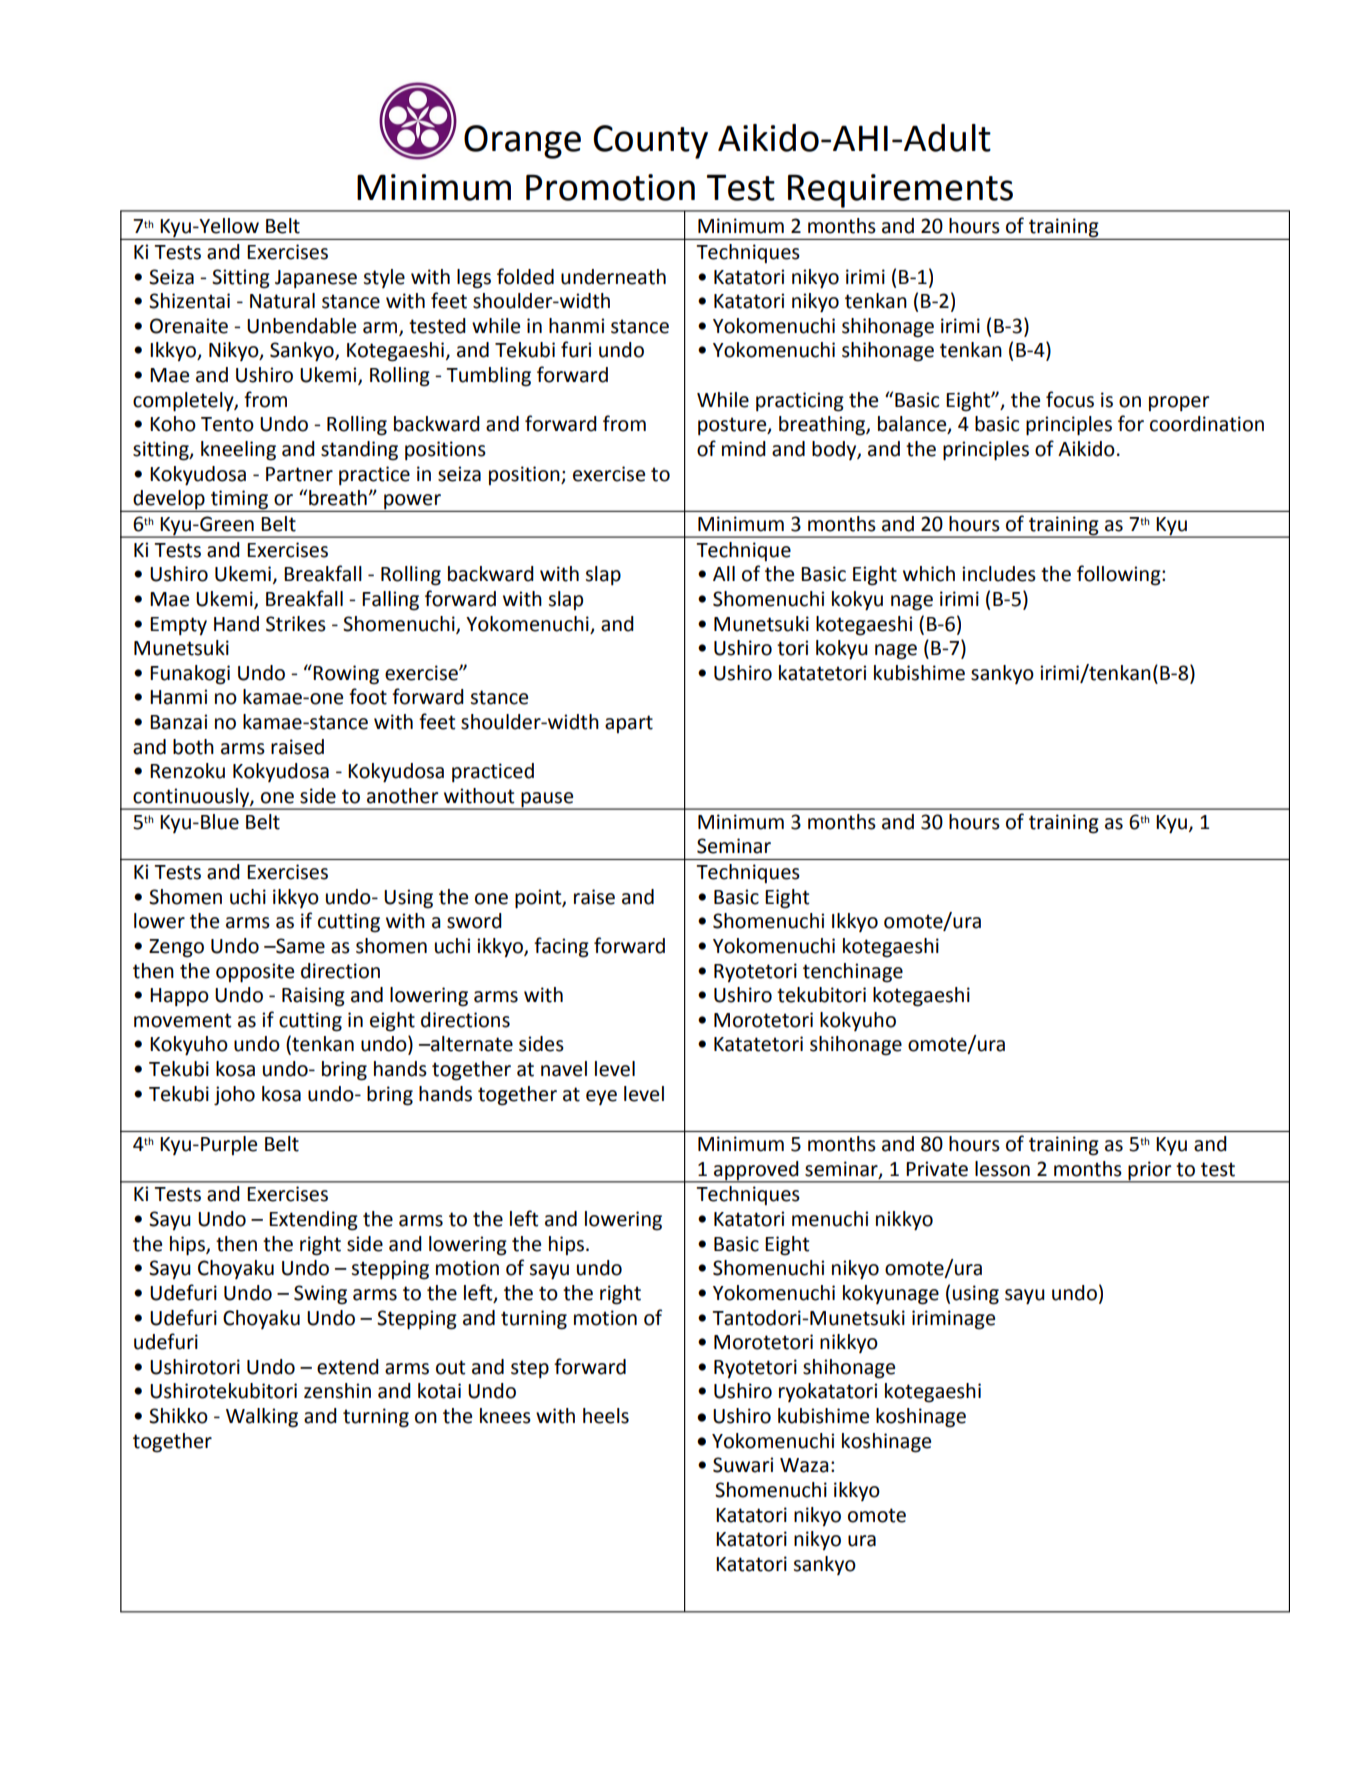  I want to click on heels, so click(606, 1416).
